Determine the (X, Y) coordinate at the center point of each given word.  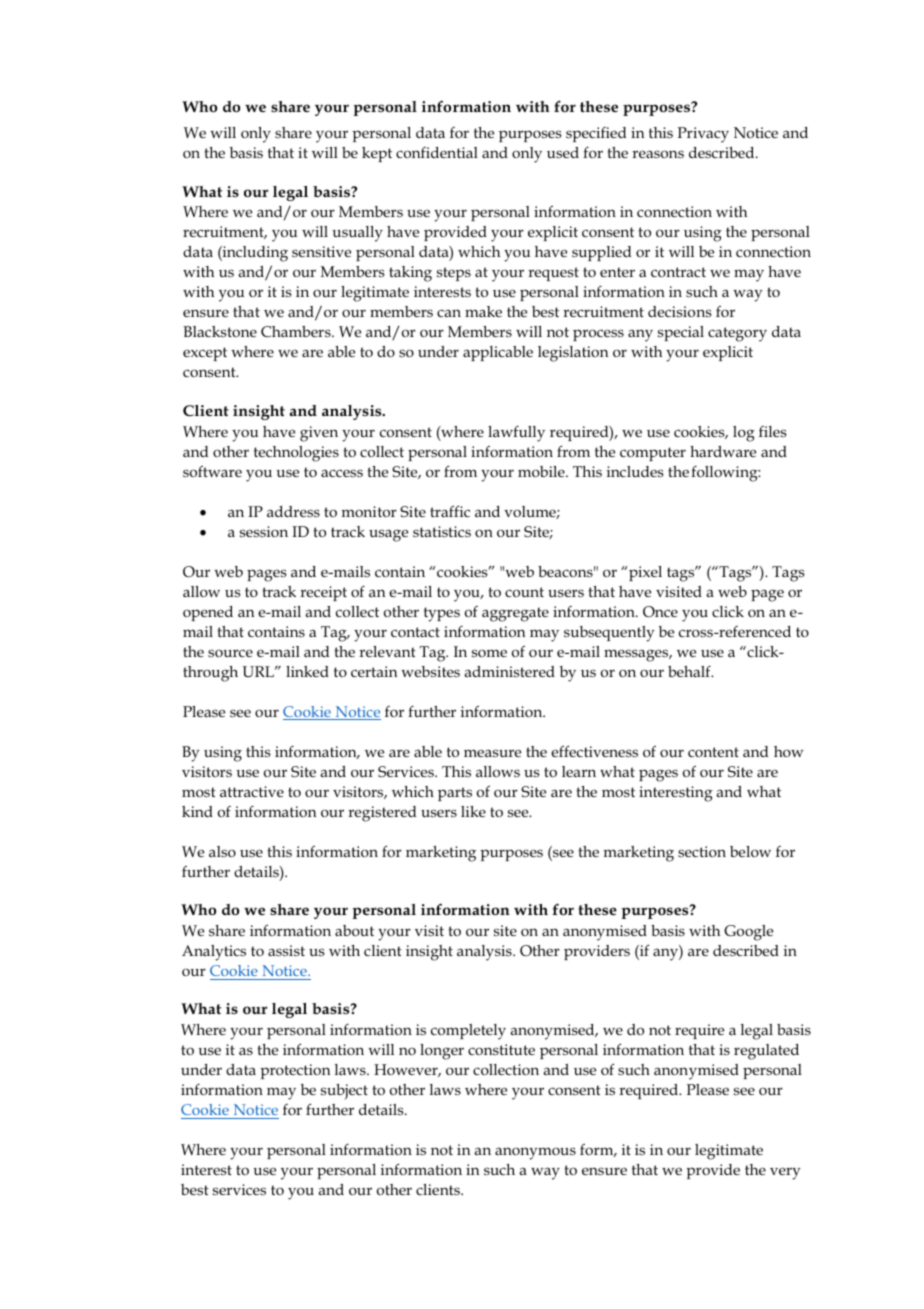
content (713, 752)
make (483, 311)
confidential (437, 152)
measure (492, 753)
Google (748, 933)
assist (286, 950)
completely (468, 1032)
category (737, 334)
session (264, 531)
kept (377, 154)
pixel (645, 573)
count (524, 592)
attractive (252, 791)
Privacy (703, 135)
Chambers (297, 331)
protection (295, 1071)
